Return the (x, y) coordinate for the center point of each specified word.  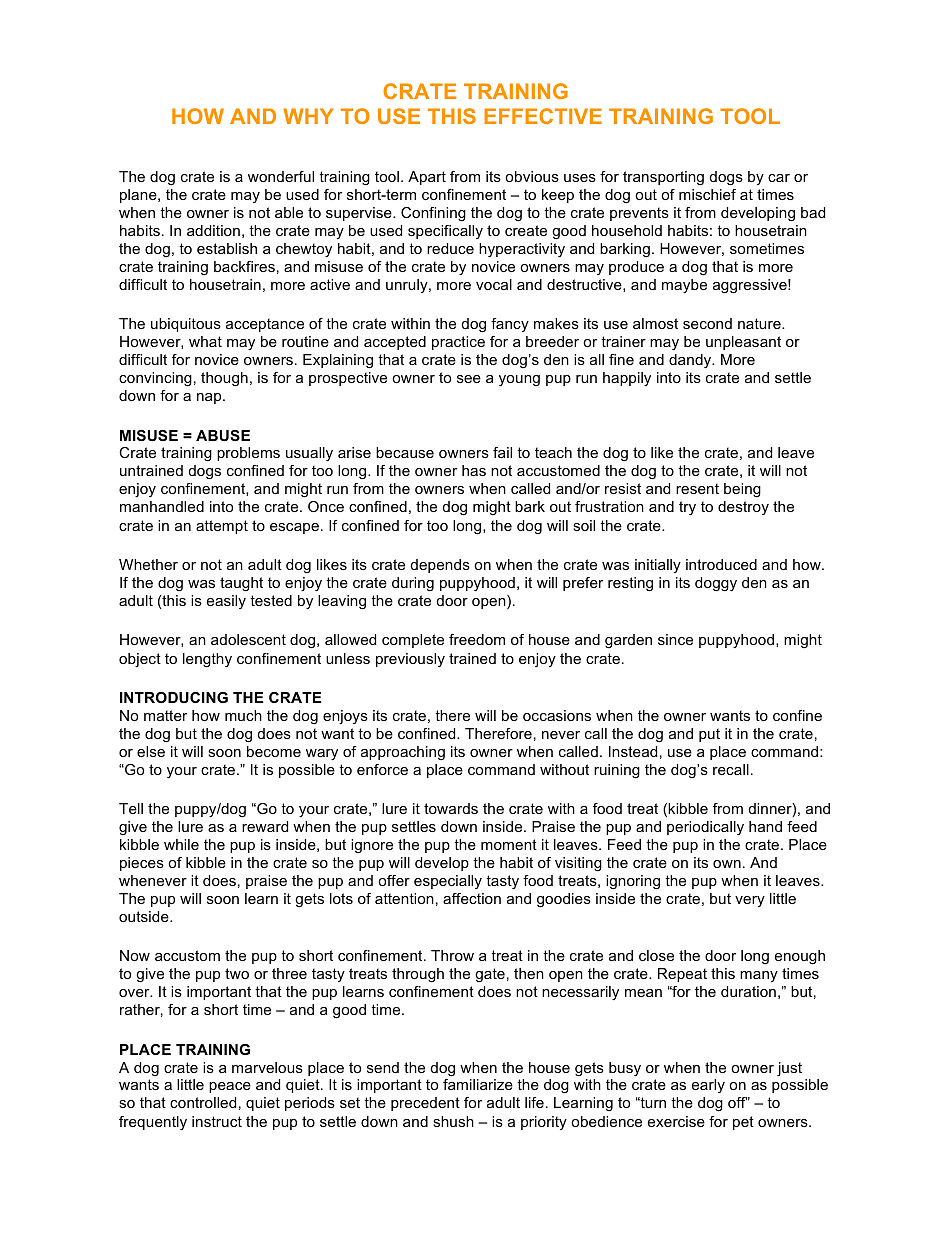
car (779, 178)
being (742, 490)
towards (451, 808)
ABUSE (223, 435)
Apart (427, 178)
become (274, 751)
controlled (203, 1102)
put (709, 735)
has (474, 470)
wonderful (281, 176)
